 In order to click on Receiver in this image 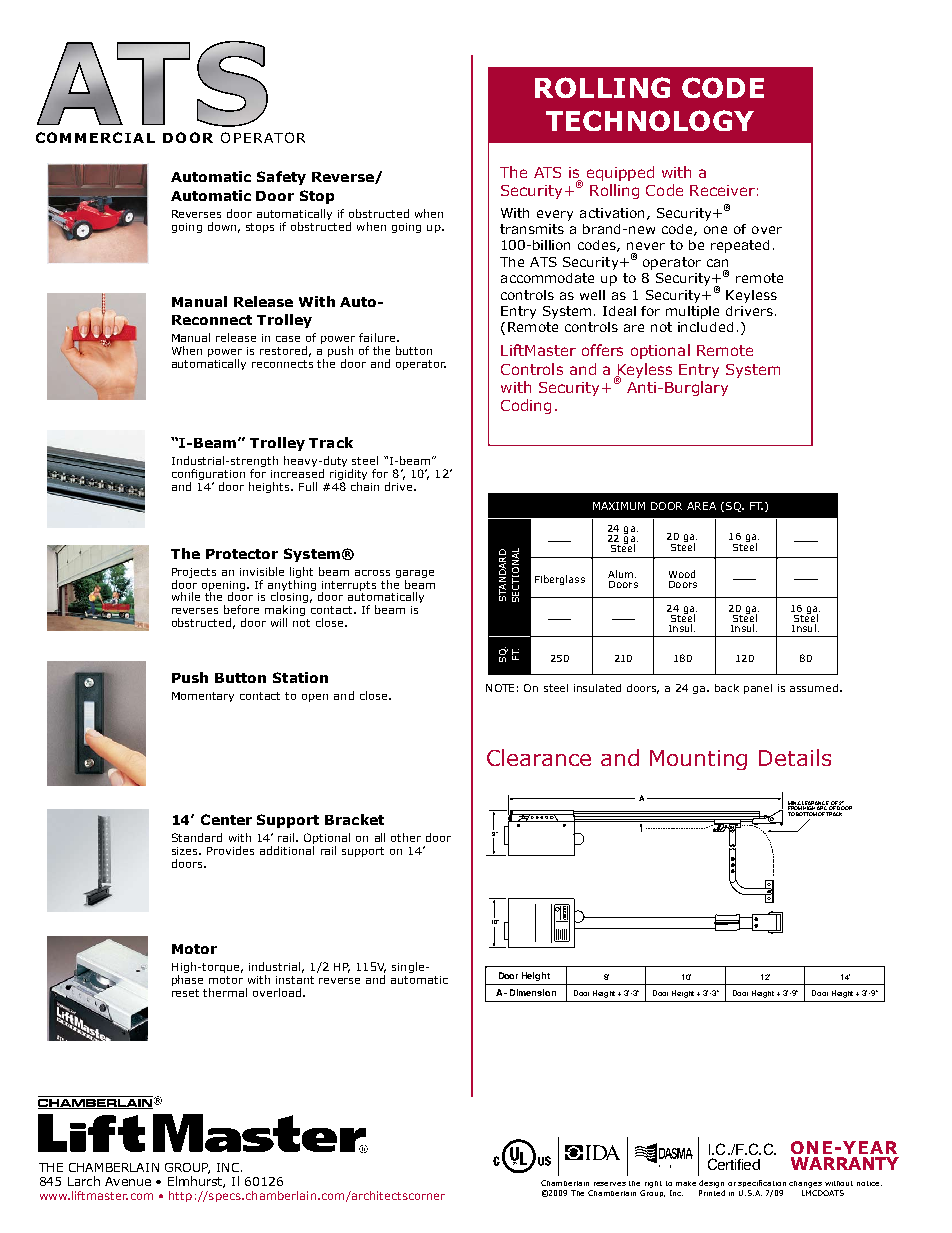, I will do `click(722, 190)`.
